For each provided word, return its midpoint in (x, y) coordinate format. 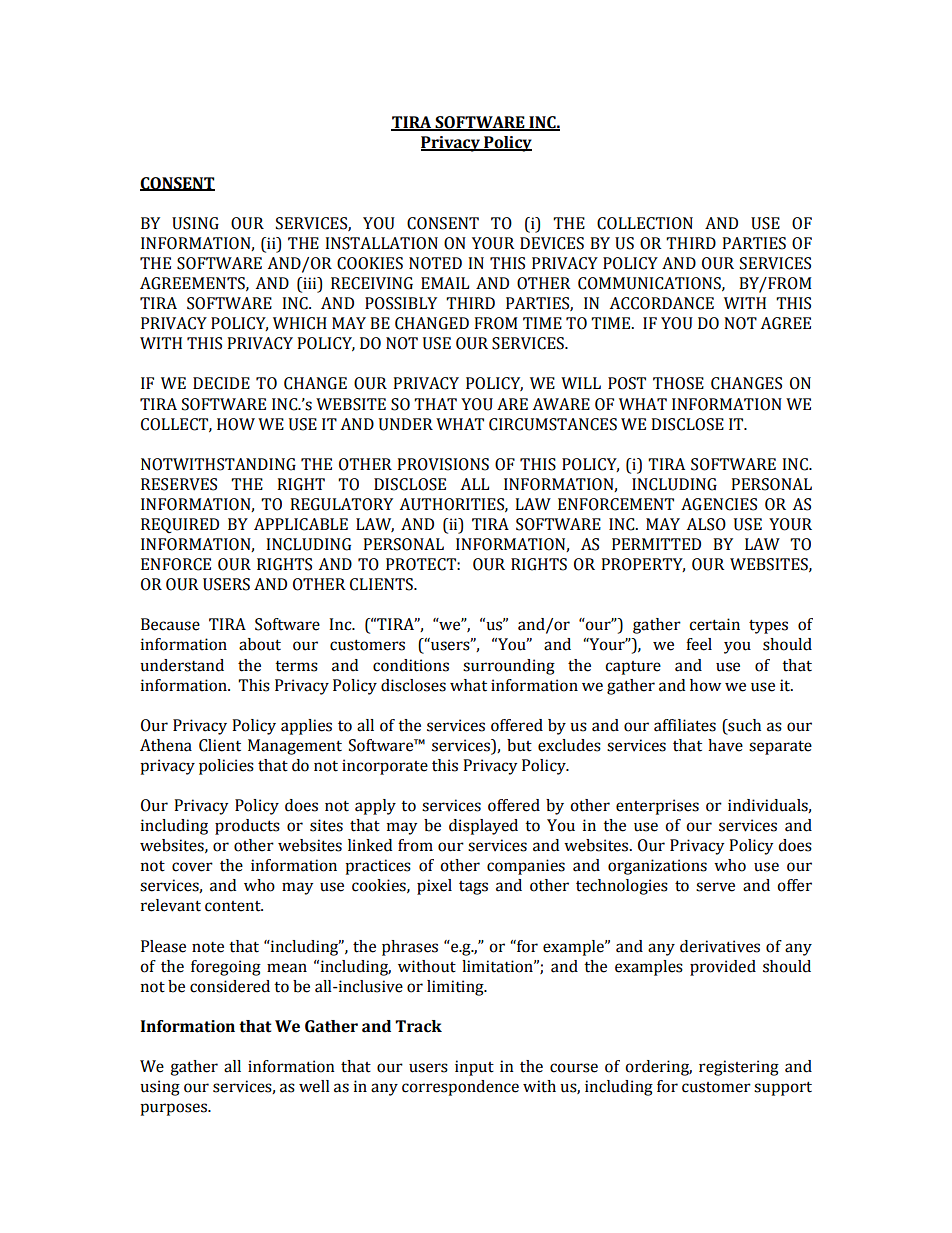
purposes (174, 1109)
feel (699, 644)
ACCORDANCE (662, 303)
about (260, 644)
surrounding (509, 667)
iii (310, 284)
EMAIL (445, 283)
